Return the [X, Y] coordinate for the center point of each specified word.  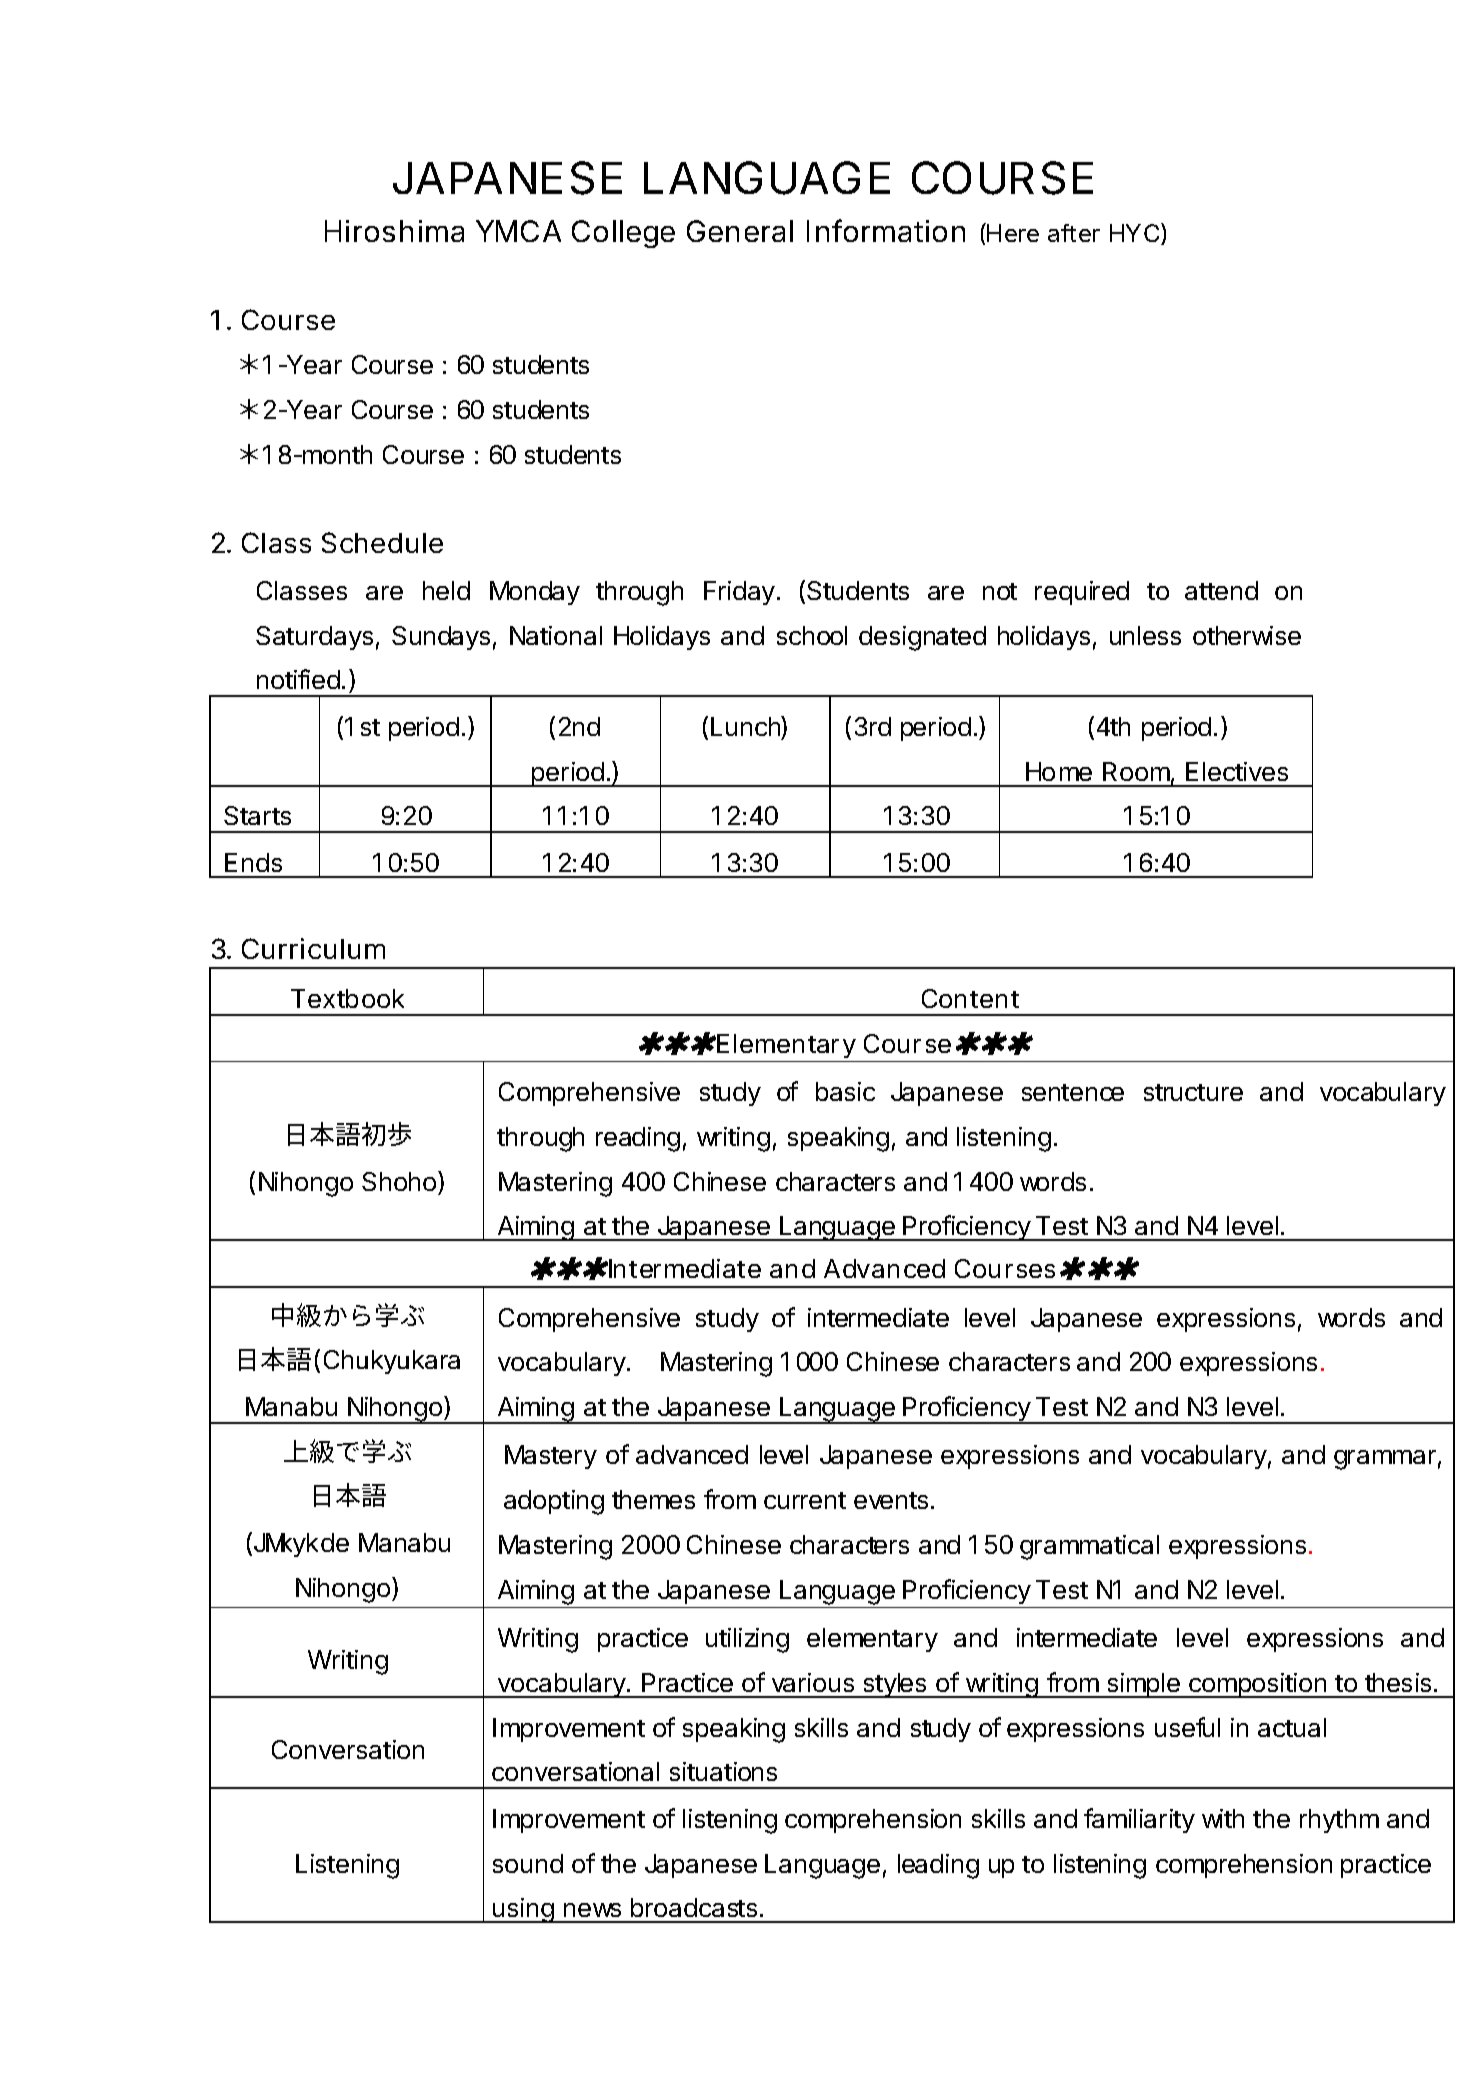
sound [528, 1863]
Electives [1237, 771]
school [812, 635]
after [1074, 233]
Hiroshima [394, 231]
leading [938, 1866]
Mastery [551, 1457]
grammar [1385, 1460]
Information [886, 230]
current [805, 1500]
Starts [257, 815]
